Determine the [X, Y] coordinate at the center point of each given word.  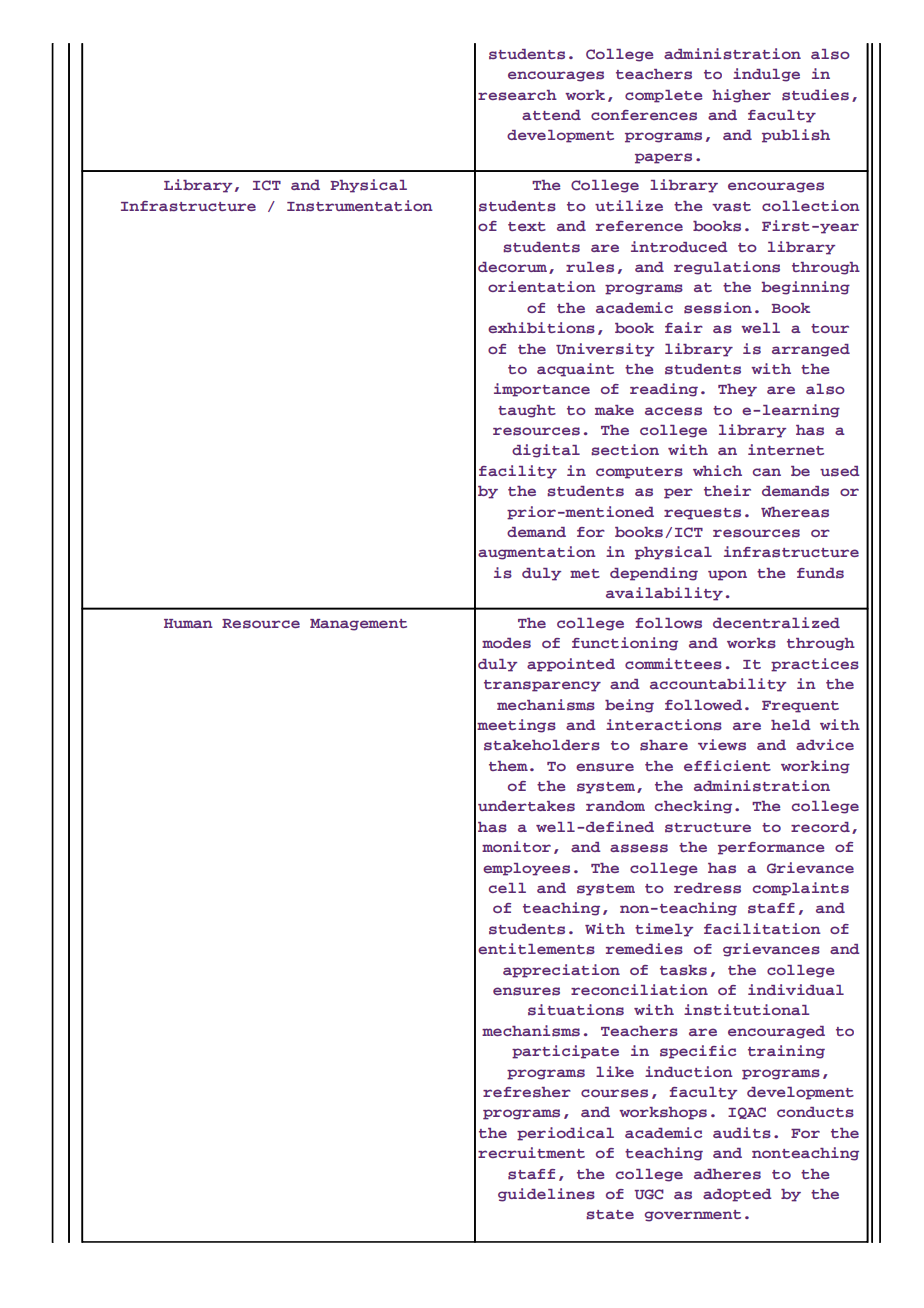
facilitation [762, 928]
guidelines [546, 1195]
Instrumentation [360, 206]
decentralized [776, 622]
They [737, 390]
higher [741, 96]
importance [542, 390]
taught [527, 411]
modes [506, 643]
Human [188, 623]
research [517, 95]
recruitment [531, 1152]
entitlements [536, 949]
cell [507, 888]
